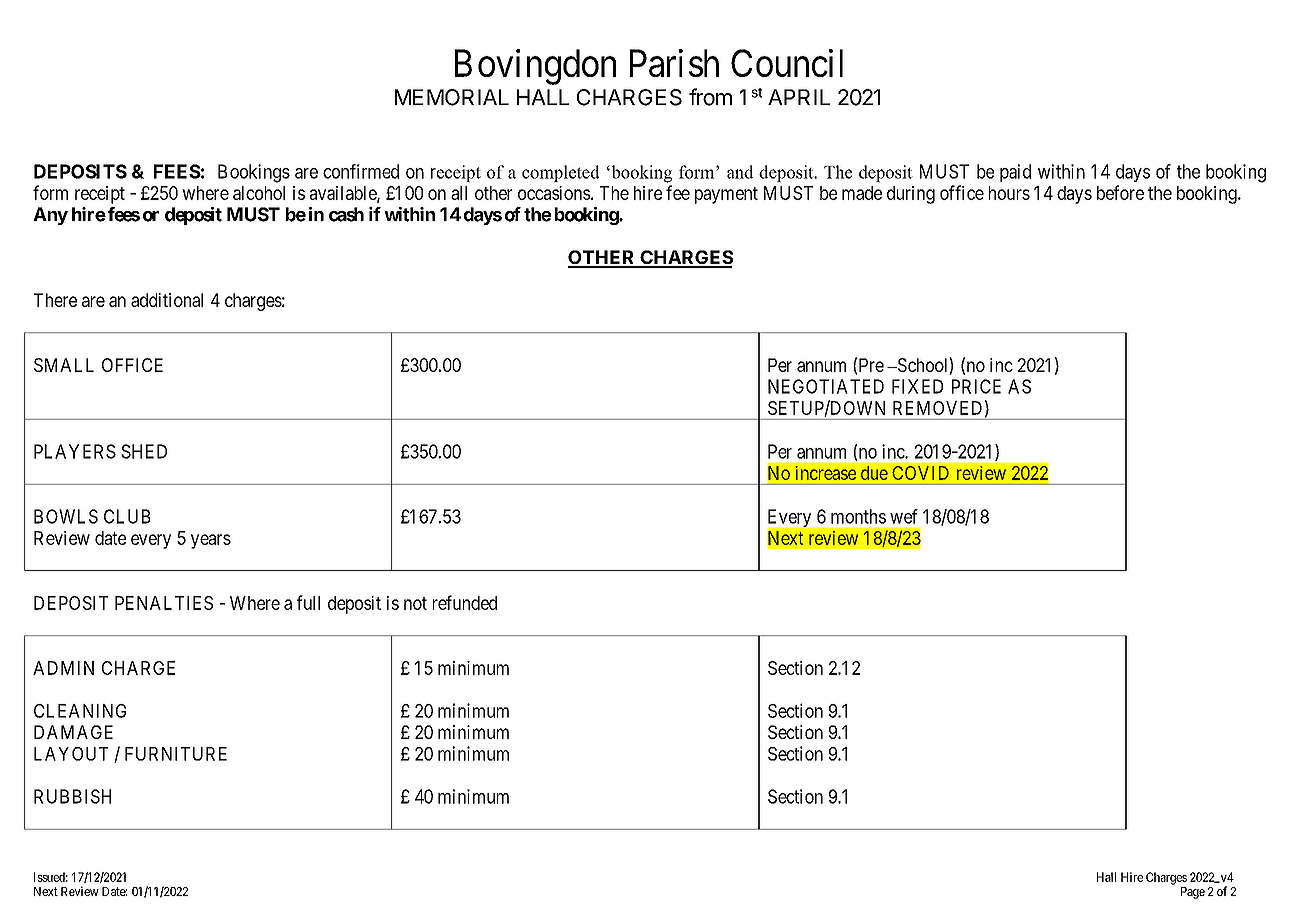  What do you see at coordinates (674, 63) in the document?
I see `Parish` at bounding box center [674, 63].
